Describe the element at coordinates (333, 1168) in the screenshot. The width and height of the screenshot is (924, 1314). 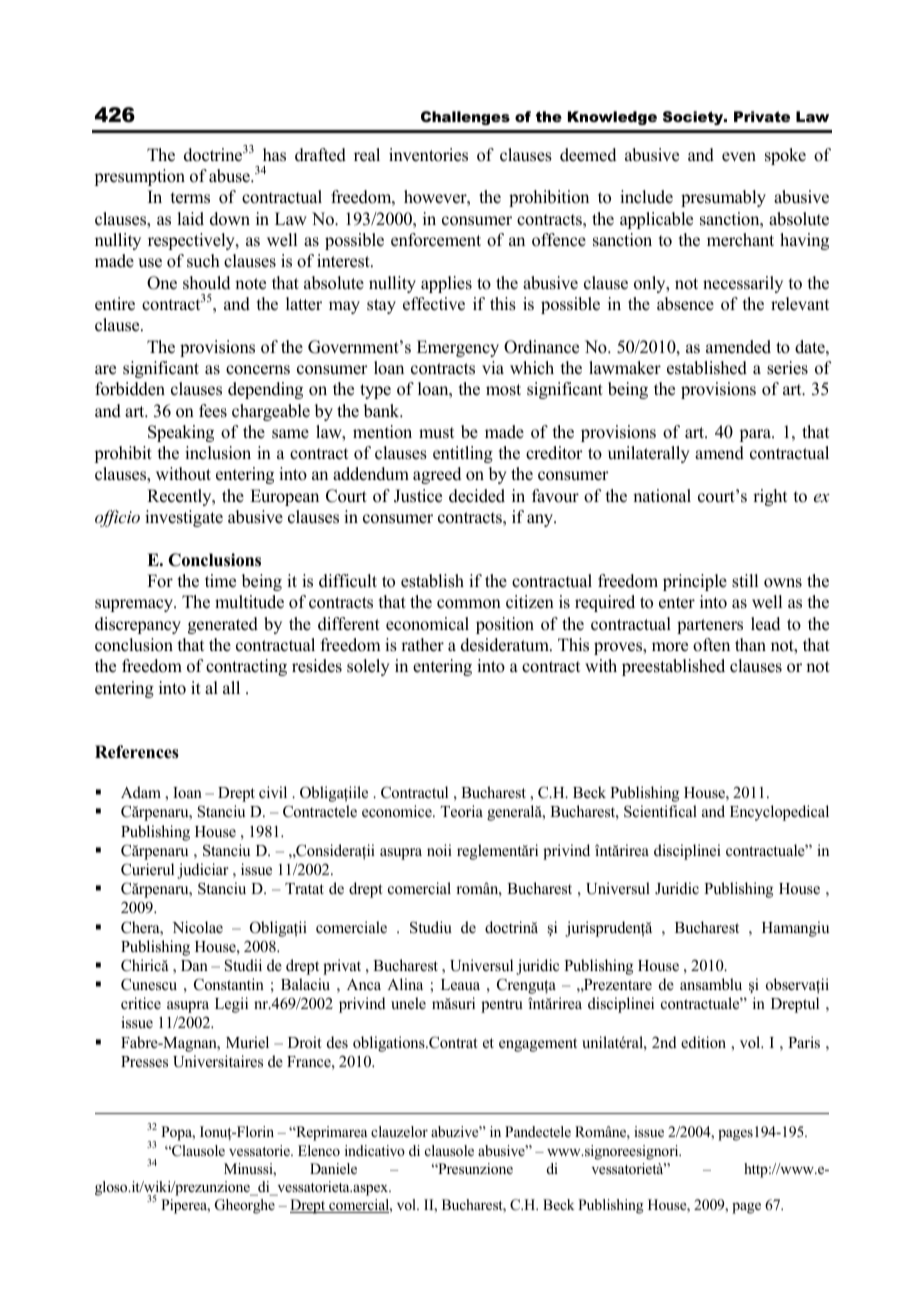
I see `Daniele` at that location.
